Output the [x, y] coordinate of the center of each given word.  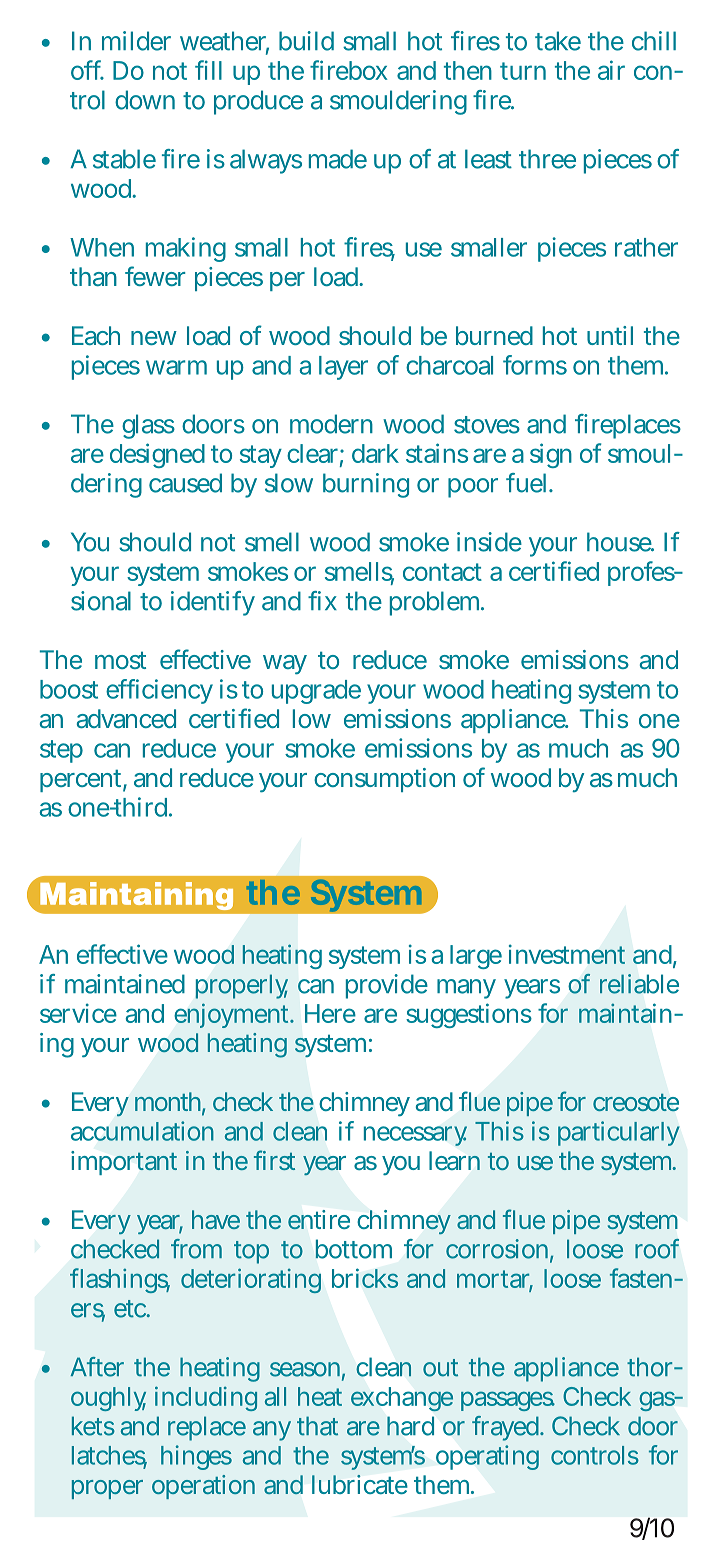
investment [567, 954]
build [306, 41]
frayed [507, 1428]
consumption [384, 780]
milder [136, 41]
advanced [126, 718]
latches [109, 1456]
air [611, 70]
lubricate [360, 1484]
